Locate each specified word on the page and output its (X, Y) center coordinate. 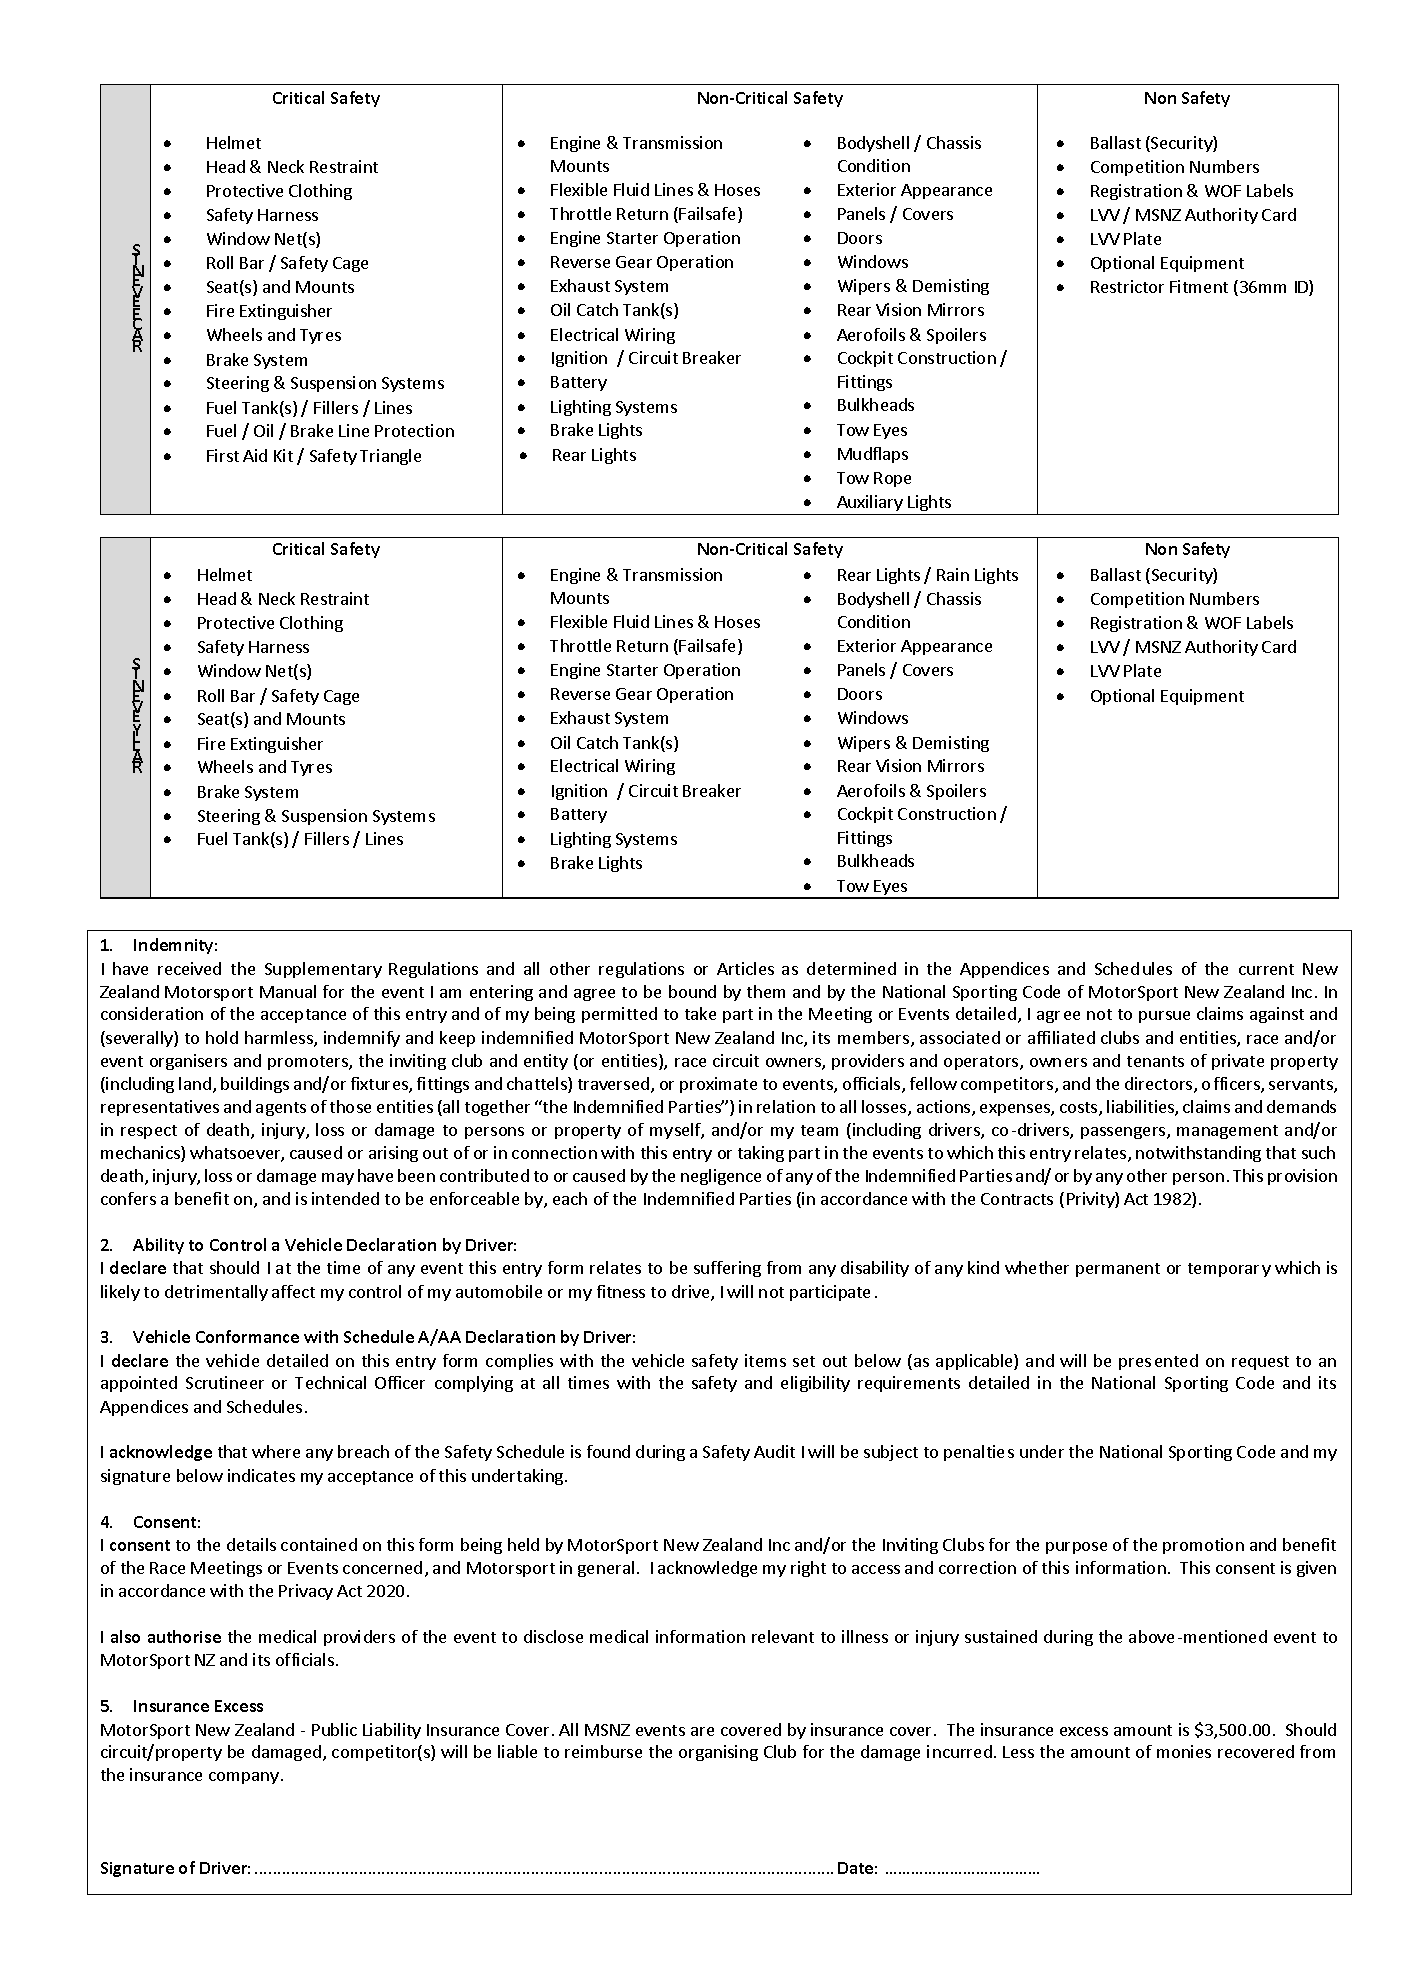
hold (222, 1037)
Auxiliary (870, 503)
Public (334, 1729)
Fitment (1199, 286)
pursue (1164, 1017)
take (700, 1013)
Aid (255, 455)
